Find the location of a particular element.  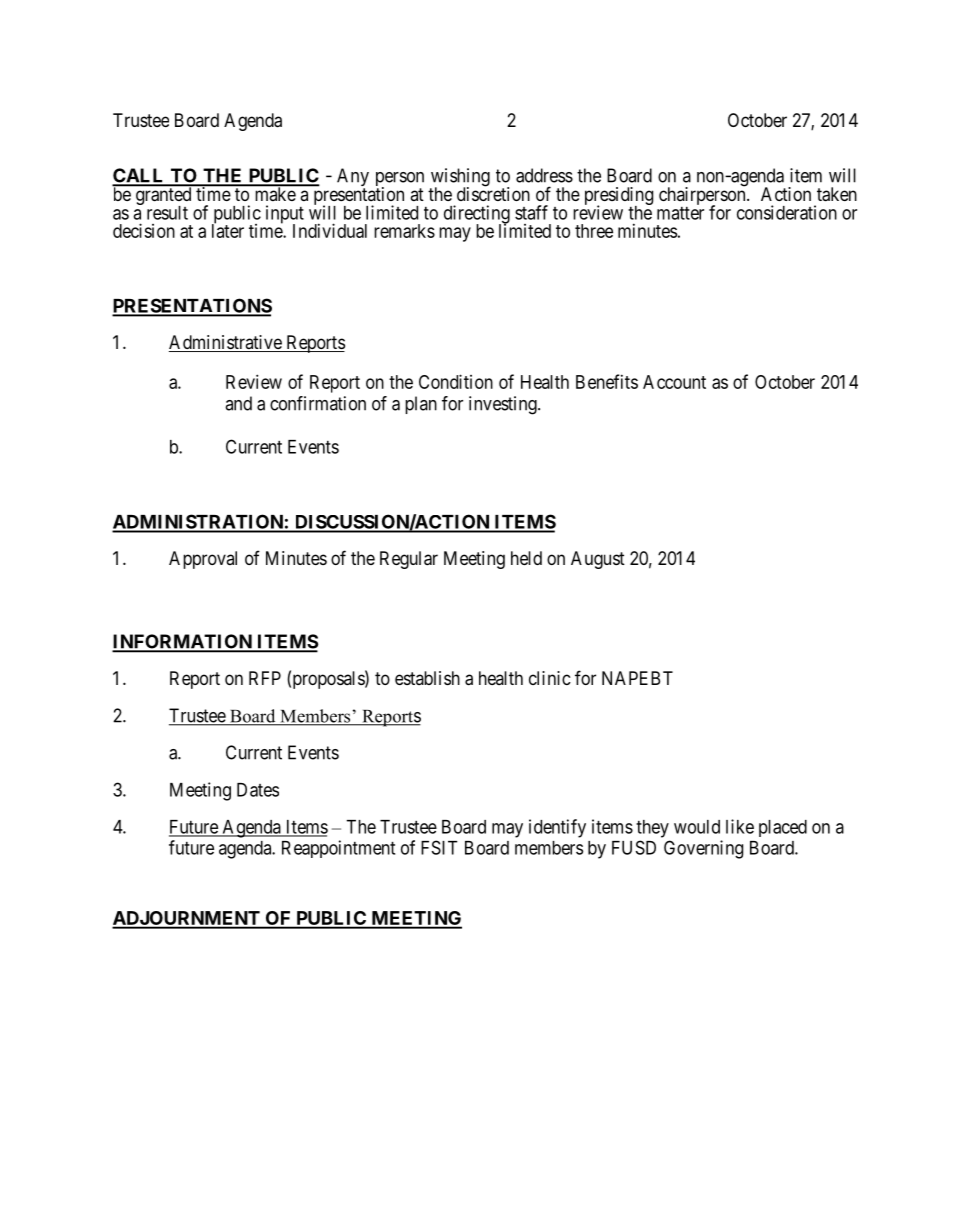

Account is located at coordinates (674, 382).
